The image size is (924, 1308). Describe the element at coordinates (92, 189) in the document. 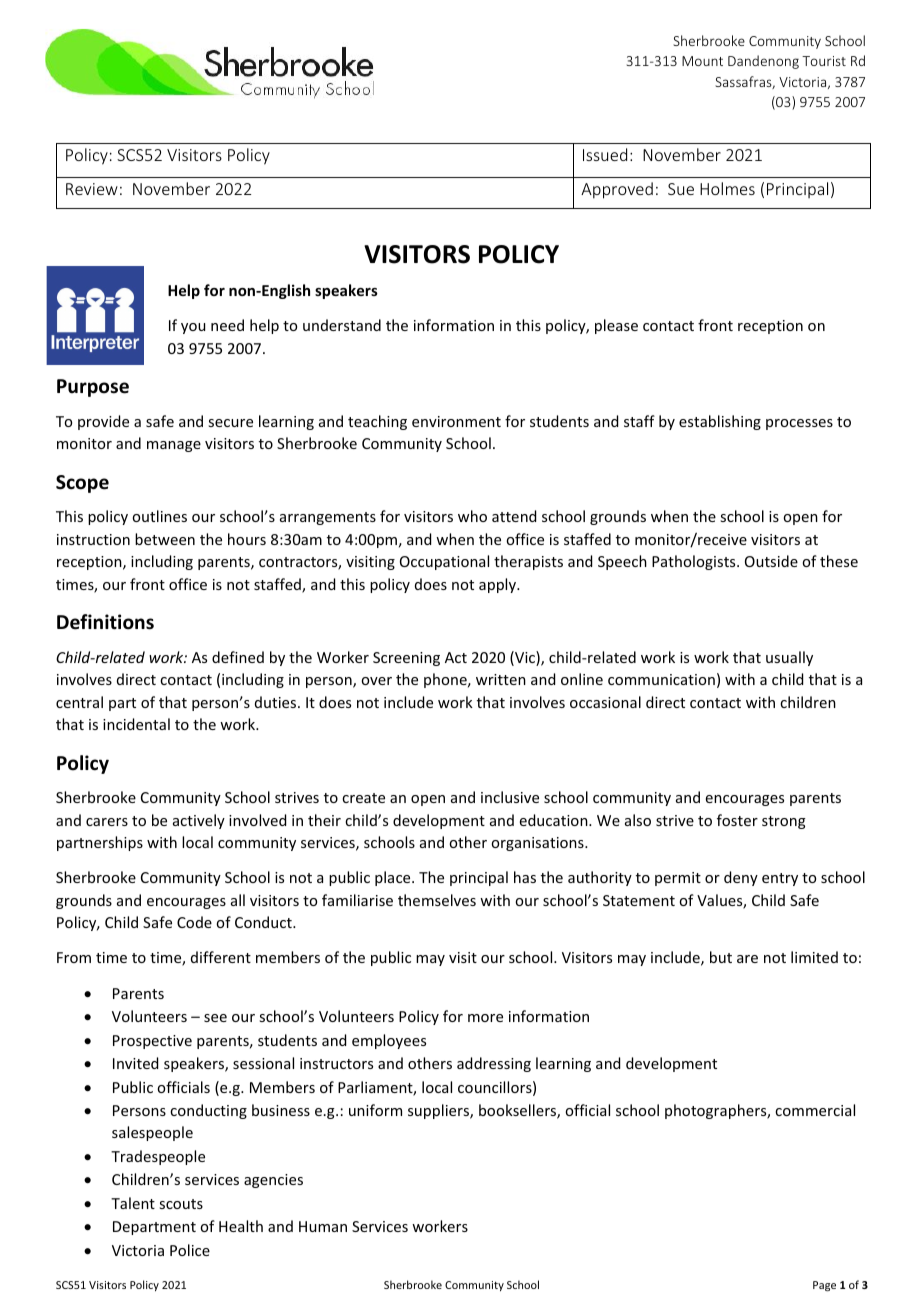

I see `Review` at that location.
